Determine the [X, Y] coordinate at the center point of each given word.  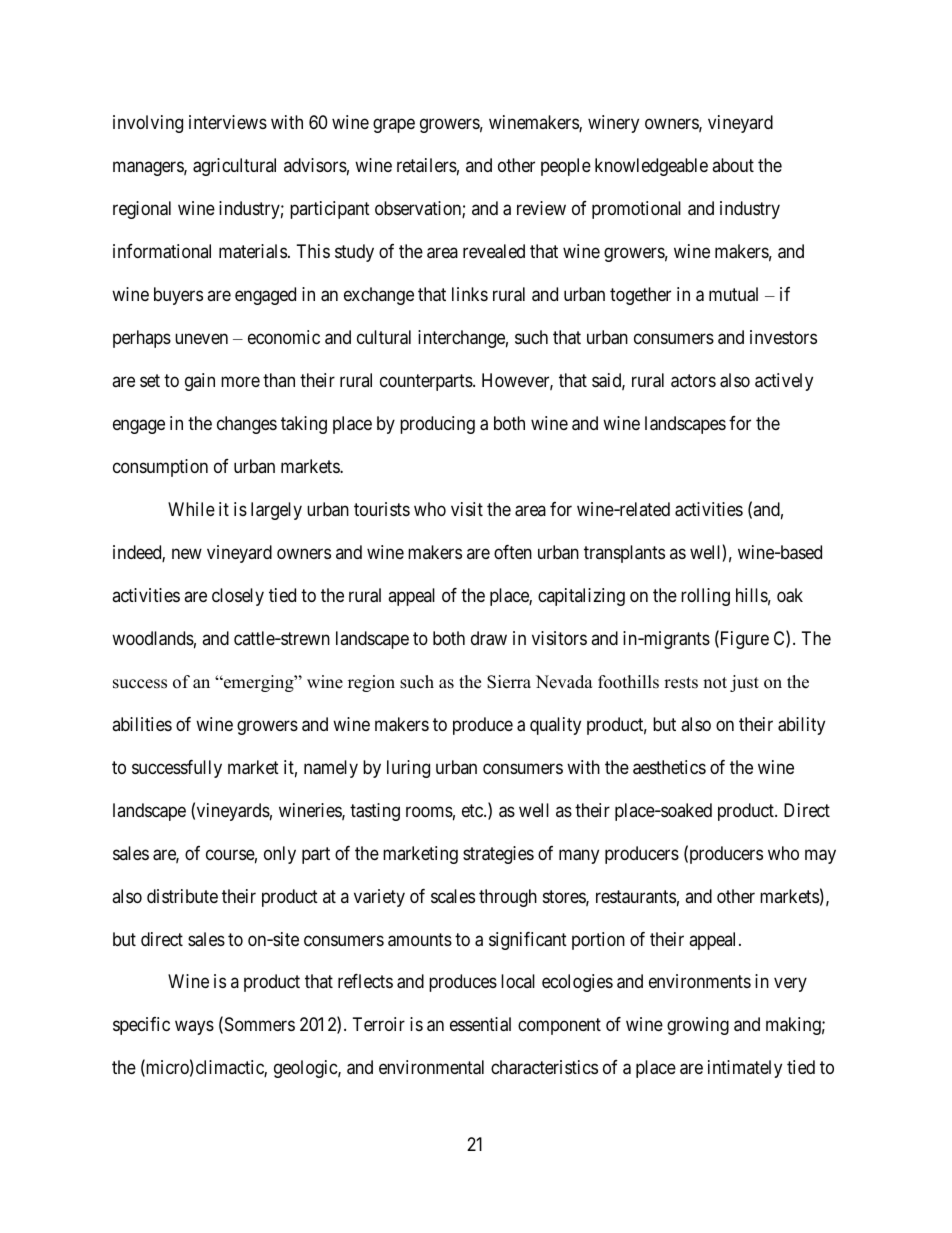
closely [238, 597]
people [566, 167]
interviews [228, 122]
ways [194, 1028]
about [733, 165]
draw [489, 638]
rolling [705, 597]
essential [480, 1024]
